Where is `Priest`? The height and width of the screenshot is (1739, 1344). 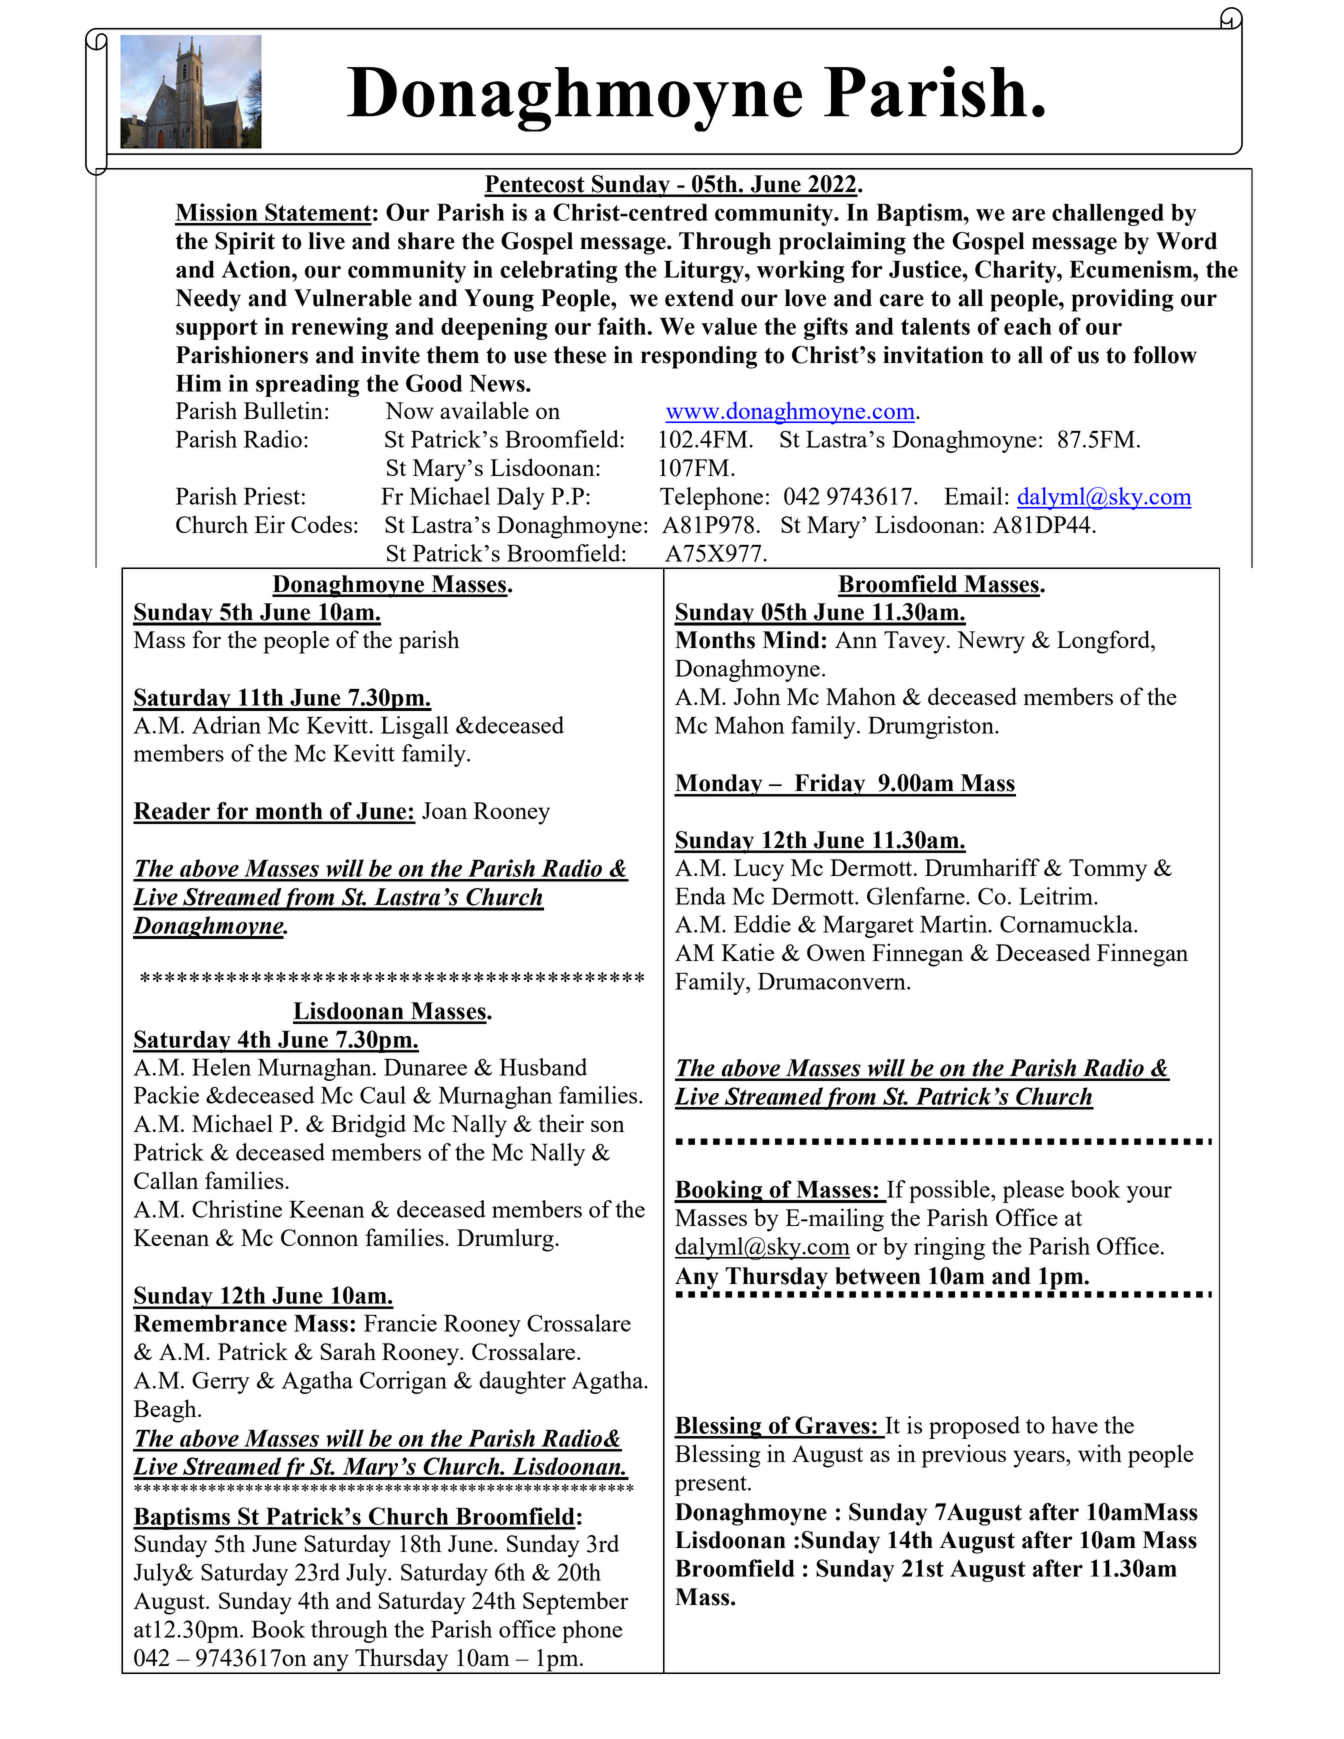 Priest is located at coordinates (272, 496).
